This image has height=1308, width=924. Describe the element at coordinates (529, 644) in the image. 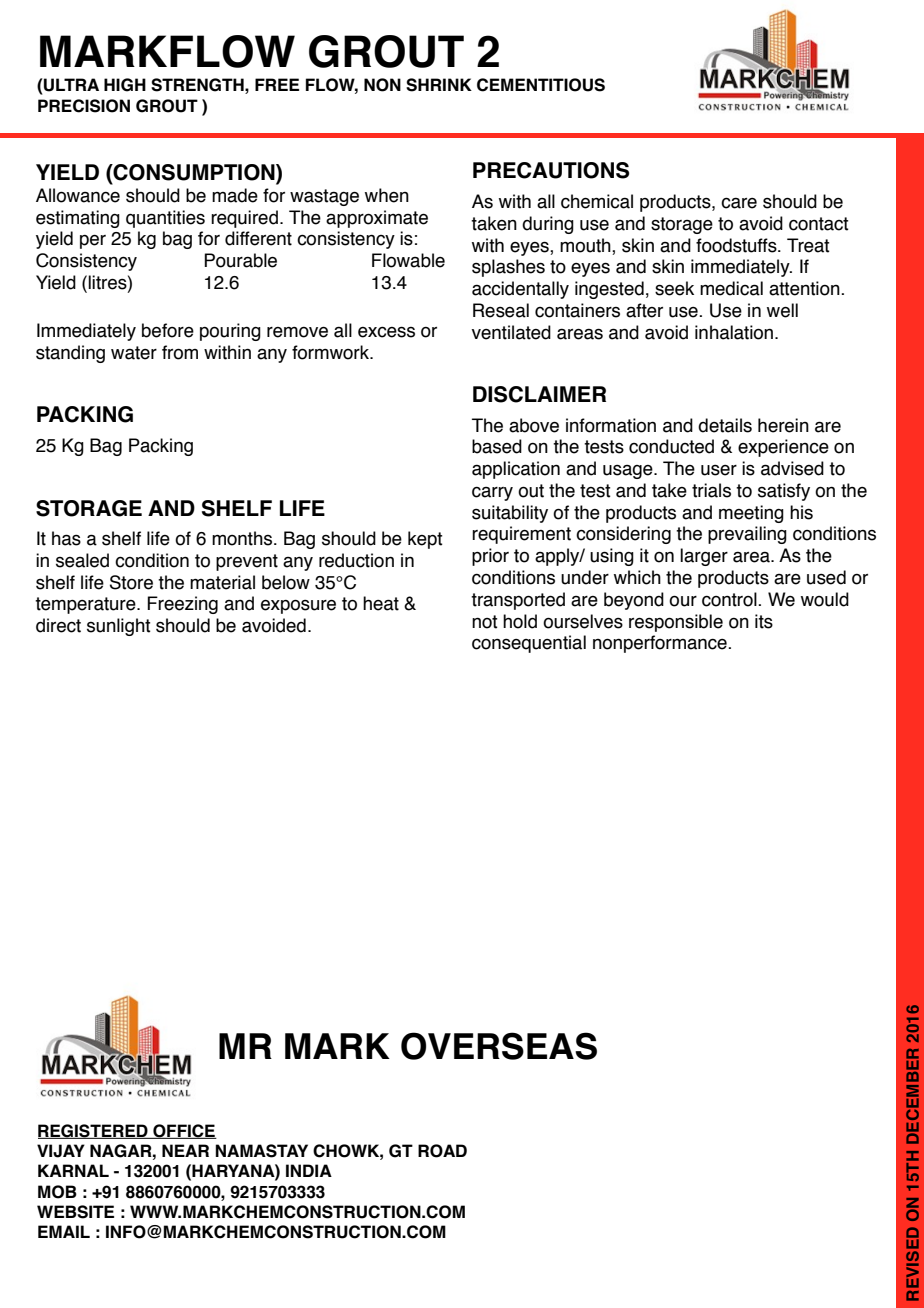

I see `consequential` at that location.
